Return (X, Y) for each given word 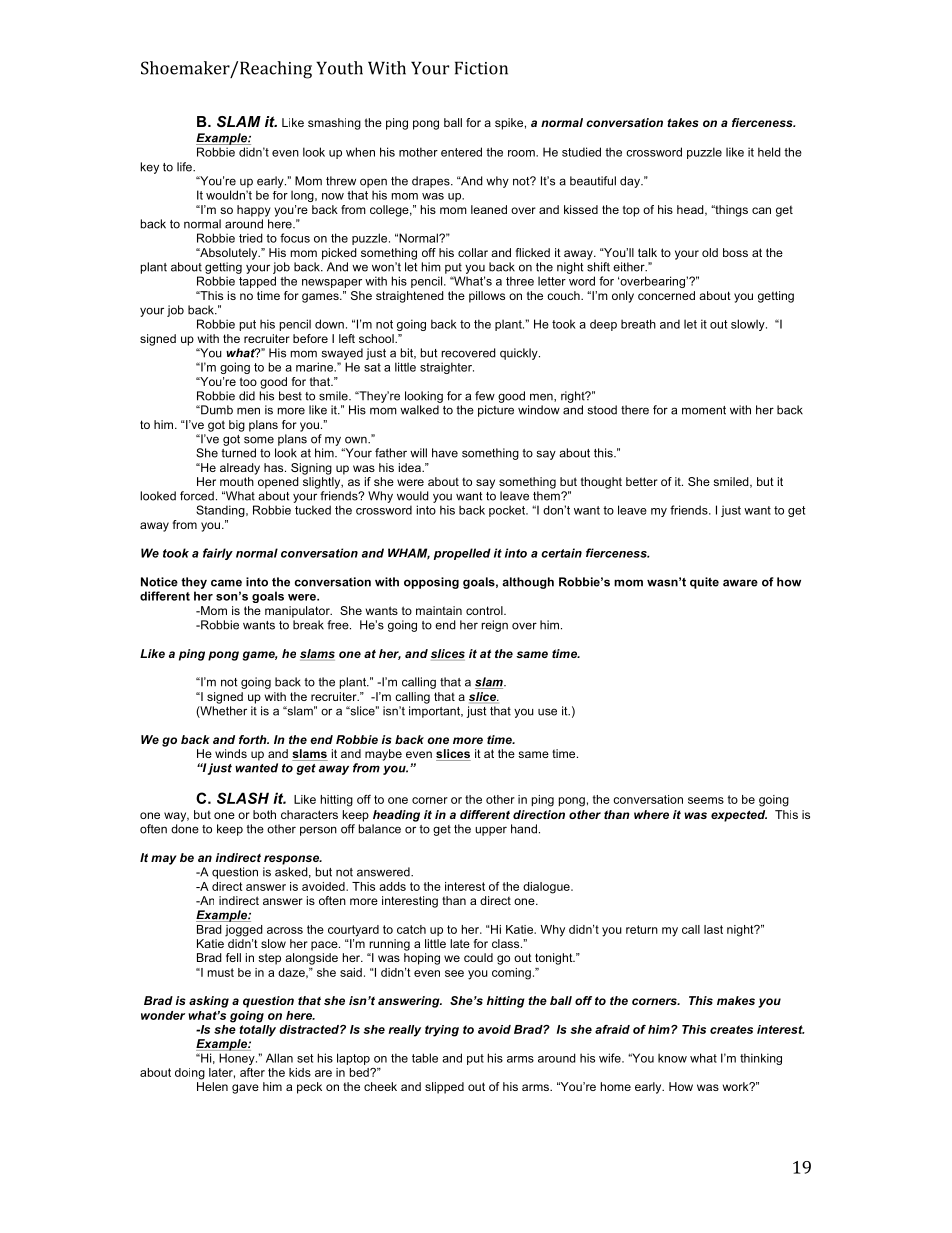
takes (683, 122)
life (185, 167)
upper (491, 831)
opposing (431, 583)
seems (706, 800)
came (226, 583)
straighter (447, 368)
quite (704, 583)
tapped (257, 282)
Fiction (481, 68)
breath (638, 324)
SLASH (243, 798)
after (252, 1072)
